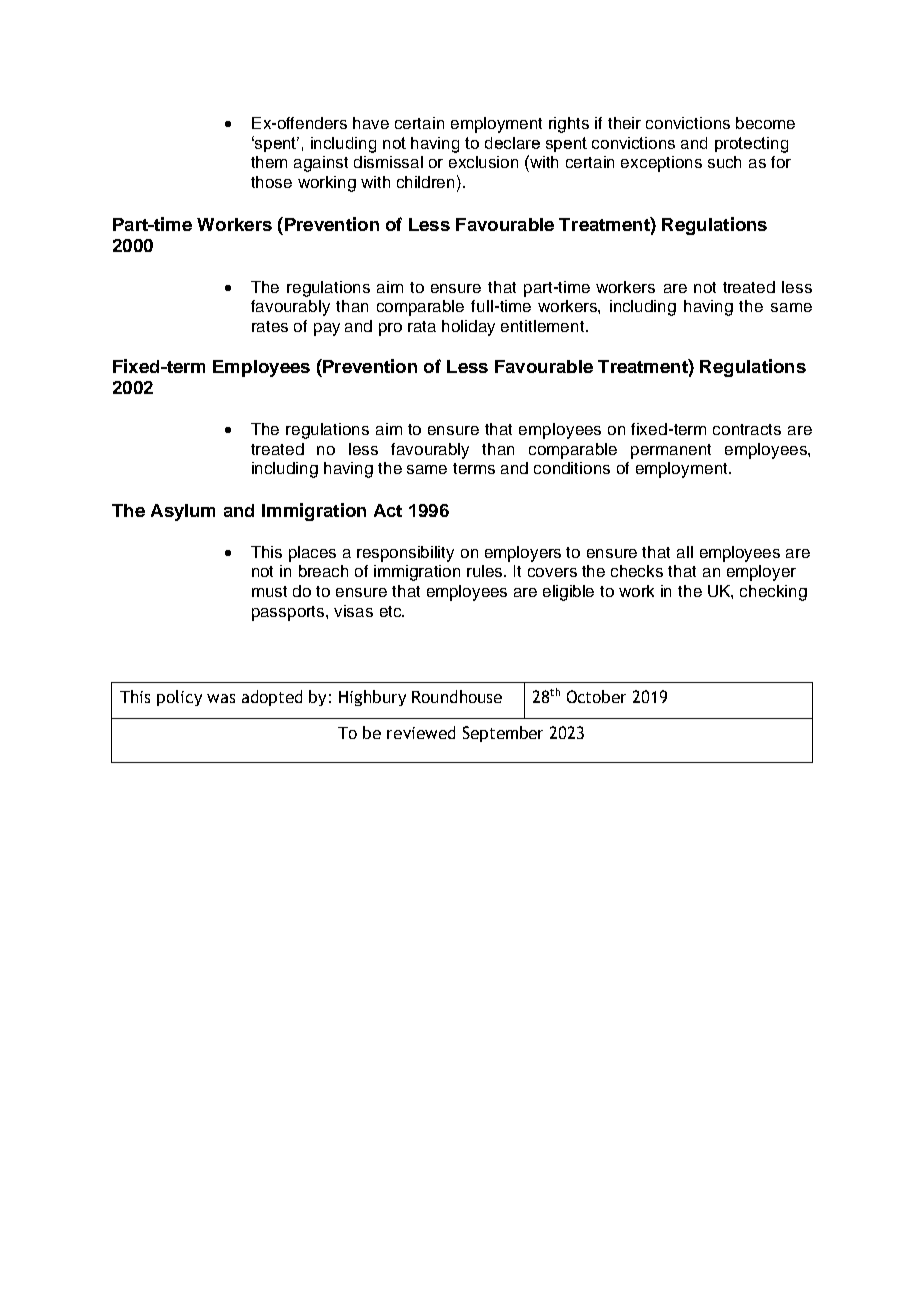 The width and height of the page is (924, 1308). What do you see at coordinates (272, 698) in the page?
I see `adopted` at bounding box center [272, 698].
